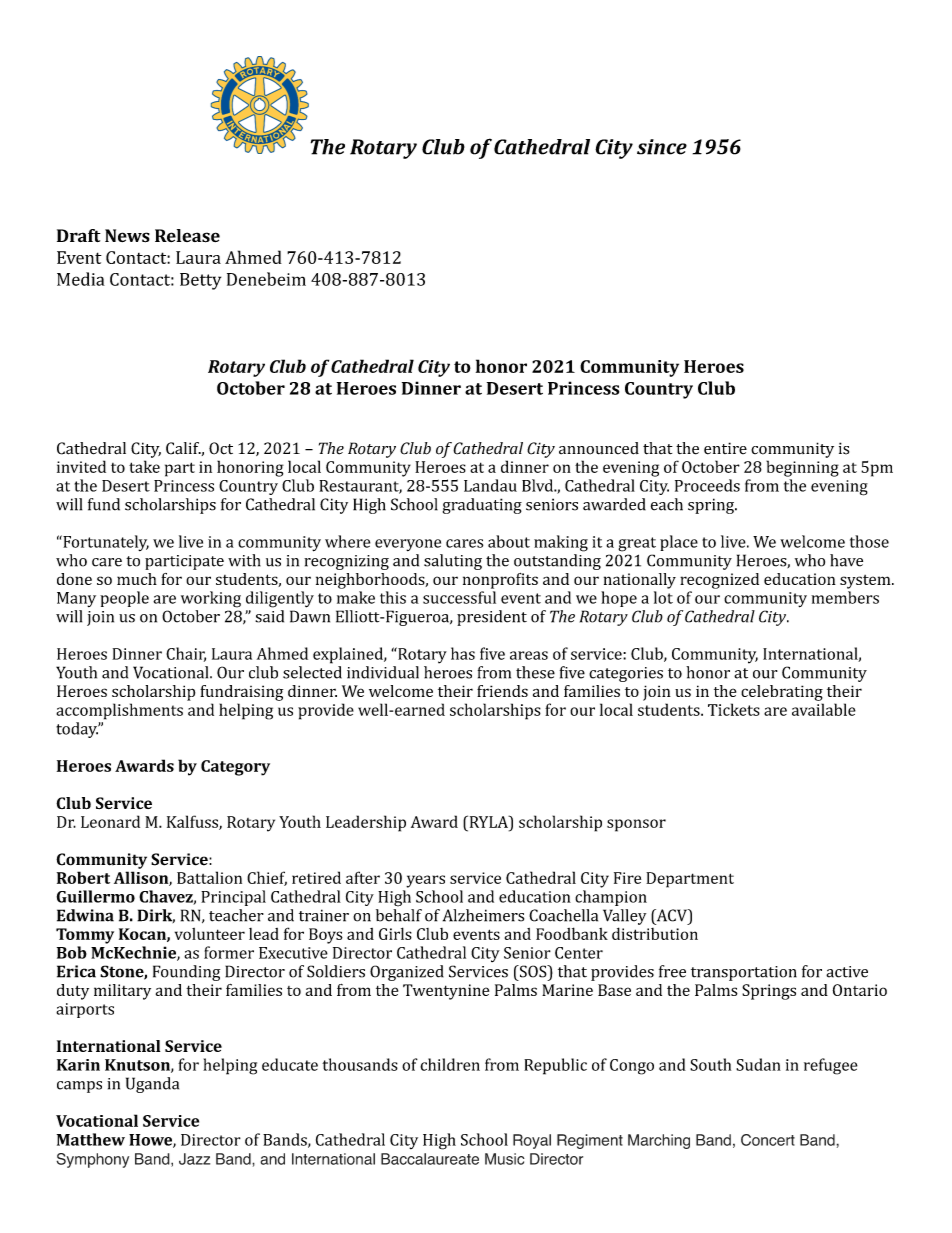 This screenshot has width=952, height=1233. What do you see at coordinates (183, 448) in the screenshot?
I see `Calif` at bounding box center [183, 448].
